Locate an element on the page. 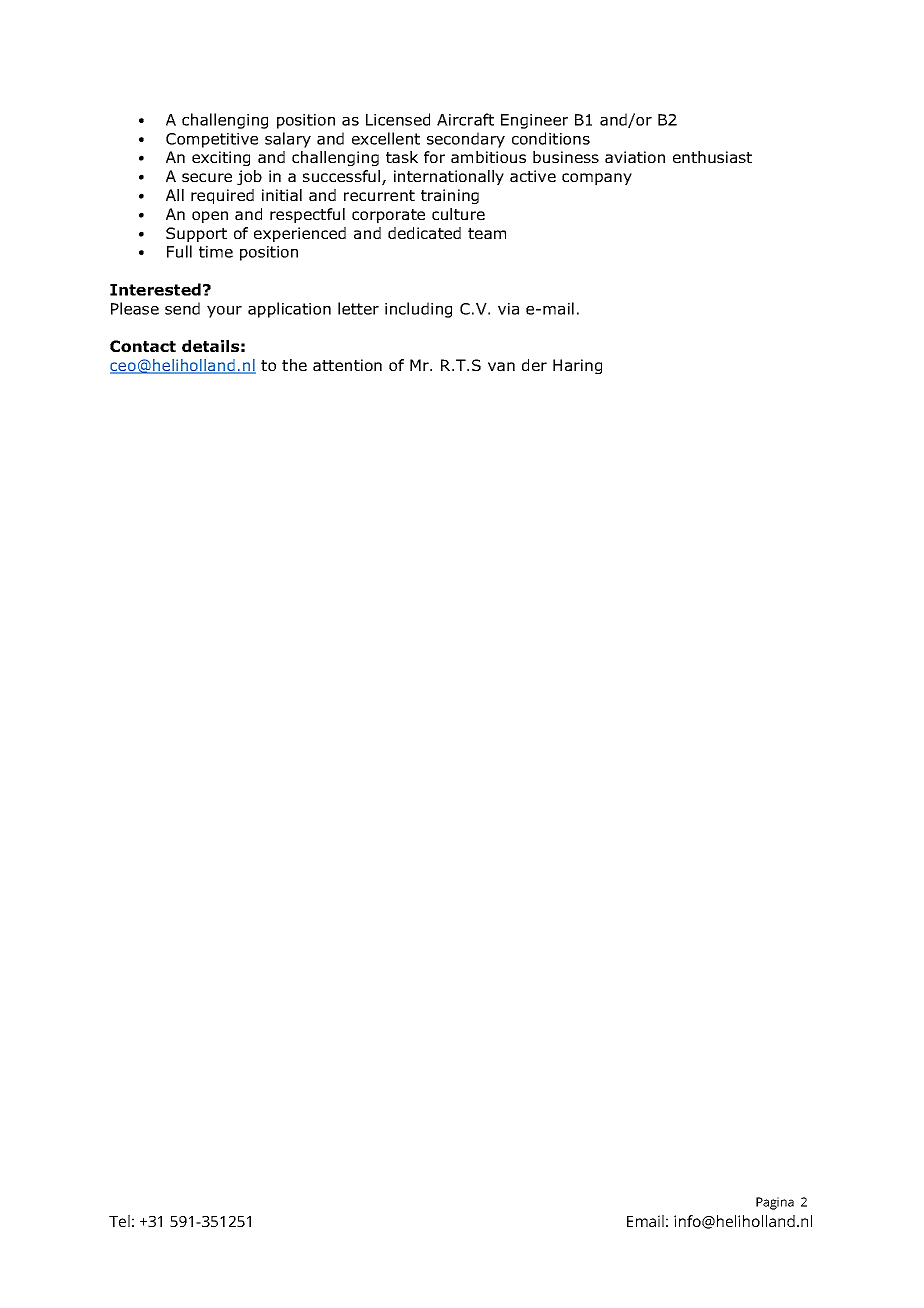 This page has width=924, height=1308. attention is located at coordinates (347, 365).
